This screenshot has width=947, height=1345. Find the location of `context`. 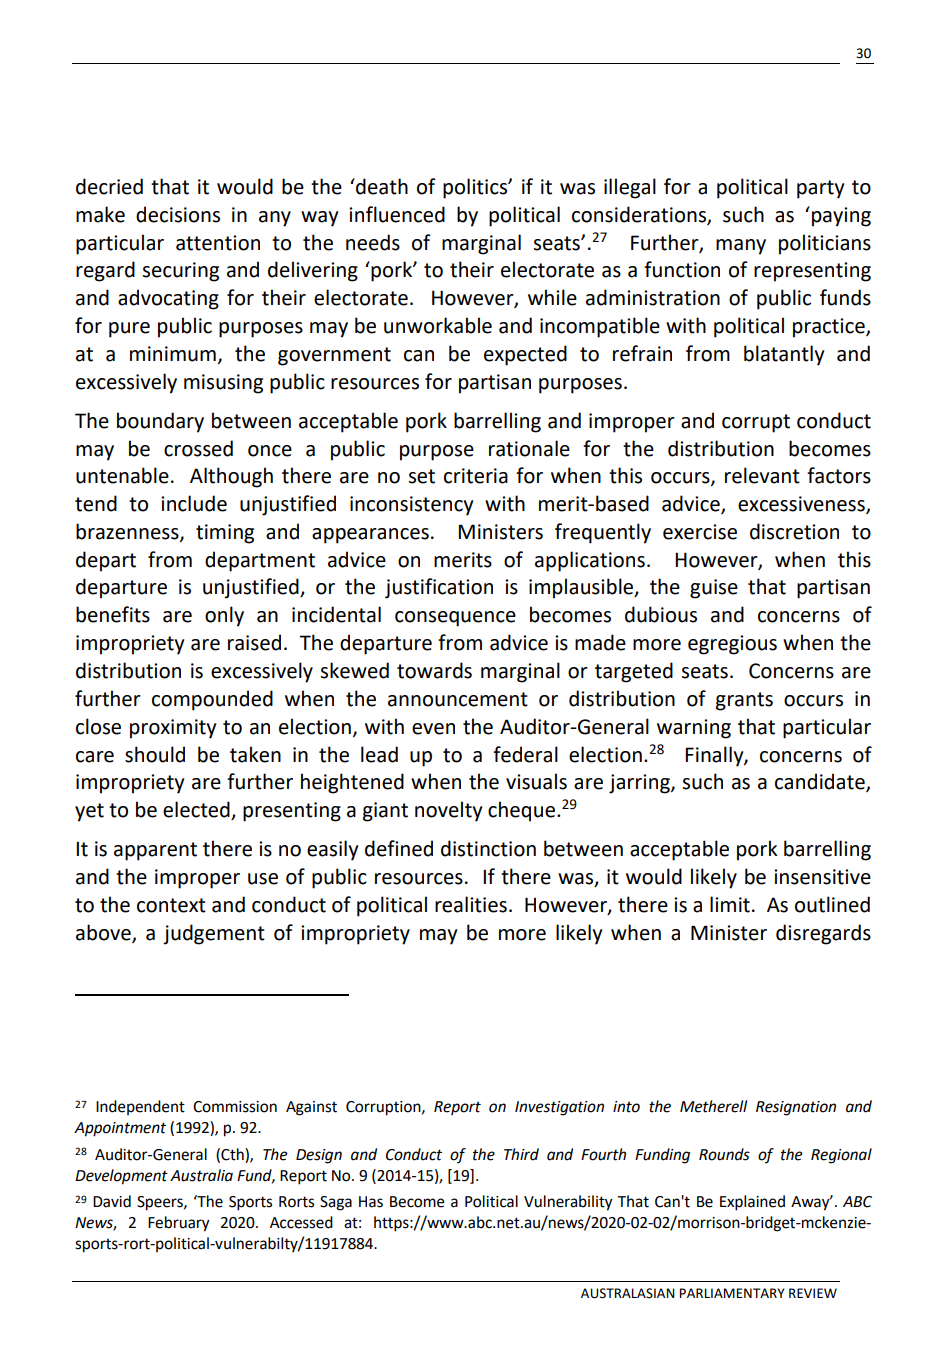

context is located at coordinates (171, 905).
